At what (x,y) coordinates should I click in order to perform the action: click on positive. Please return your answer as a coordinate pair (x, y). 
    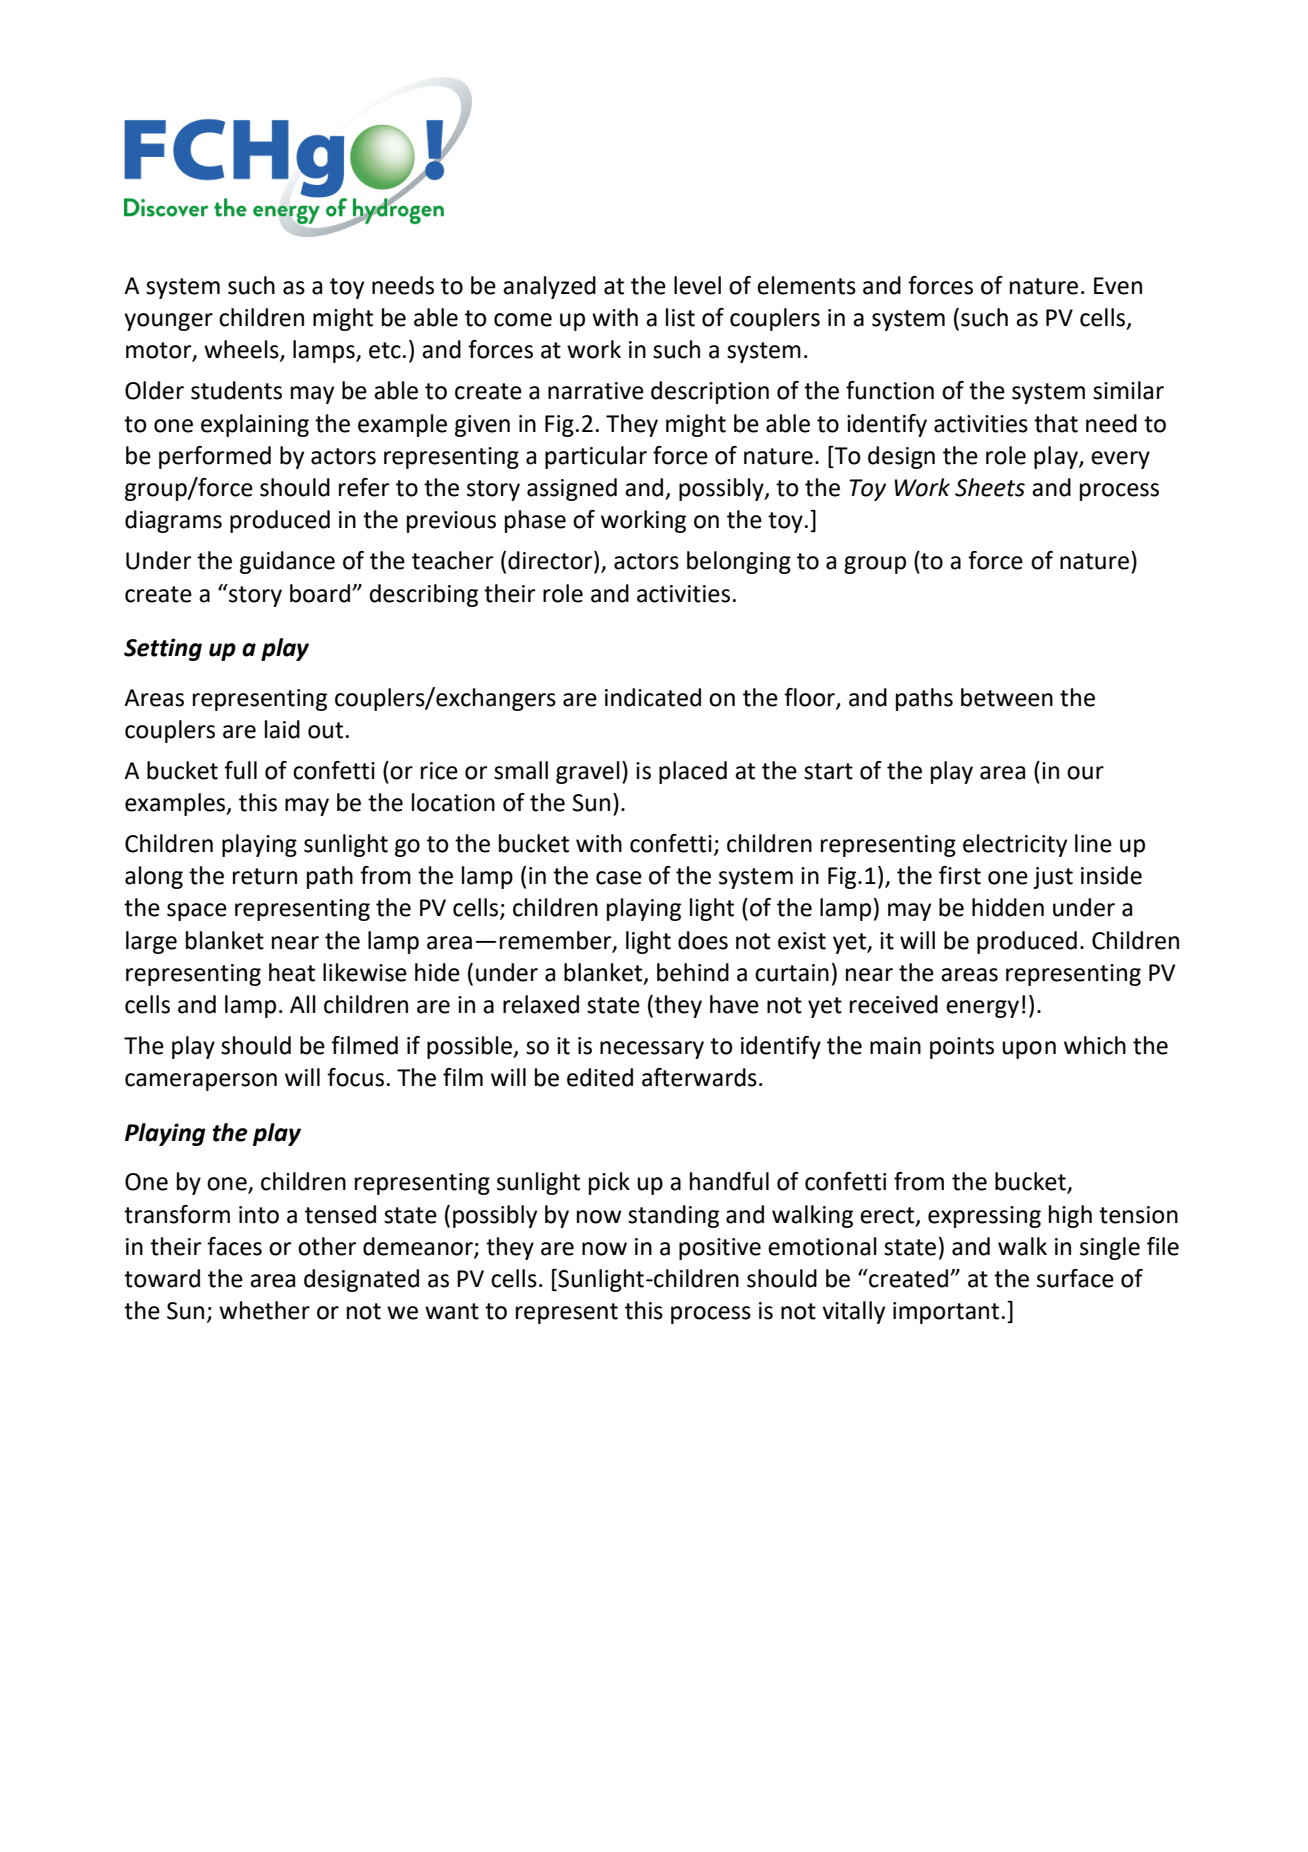
    Looking at the image, I should click on (720, 1249).
